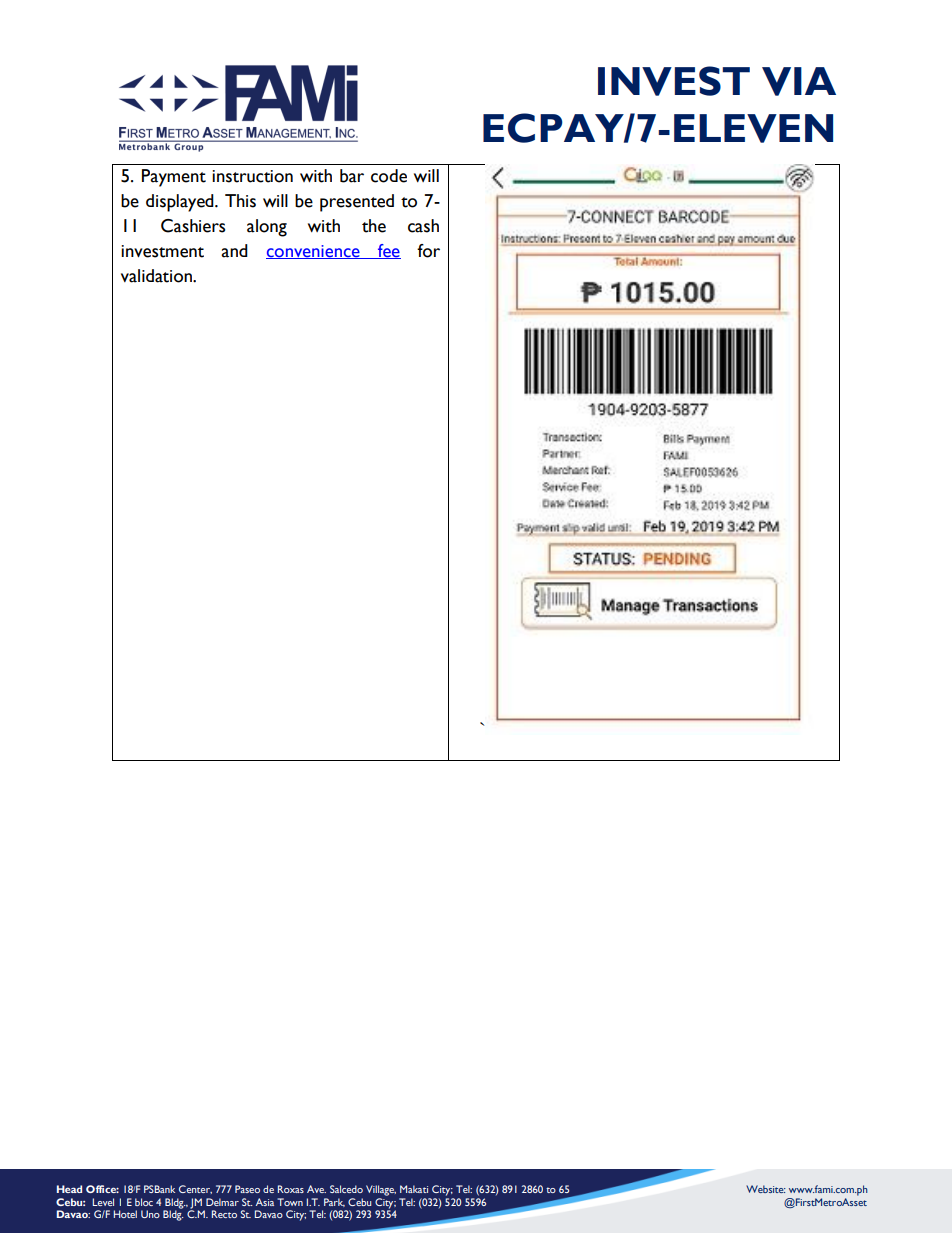  I want to click on bloc, so click(144, 1202).
